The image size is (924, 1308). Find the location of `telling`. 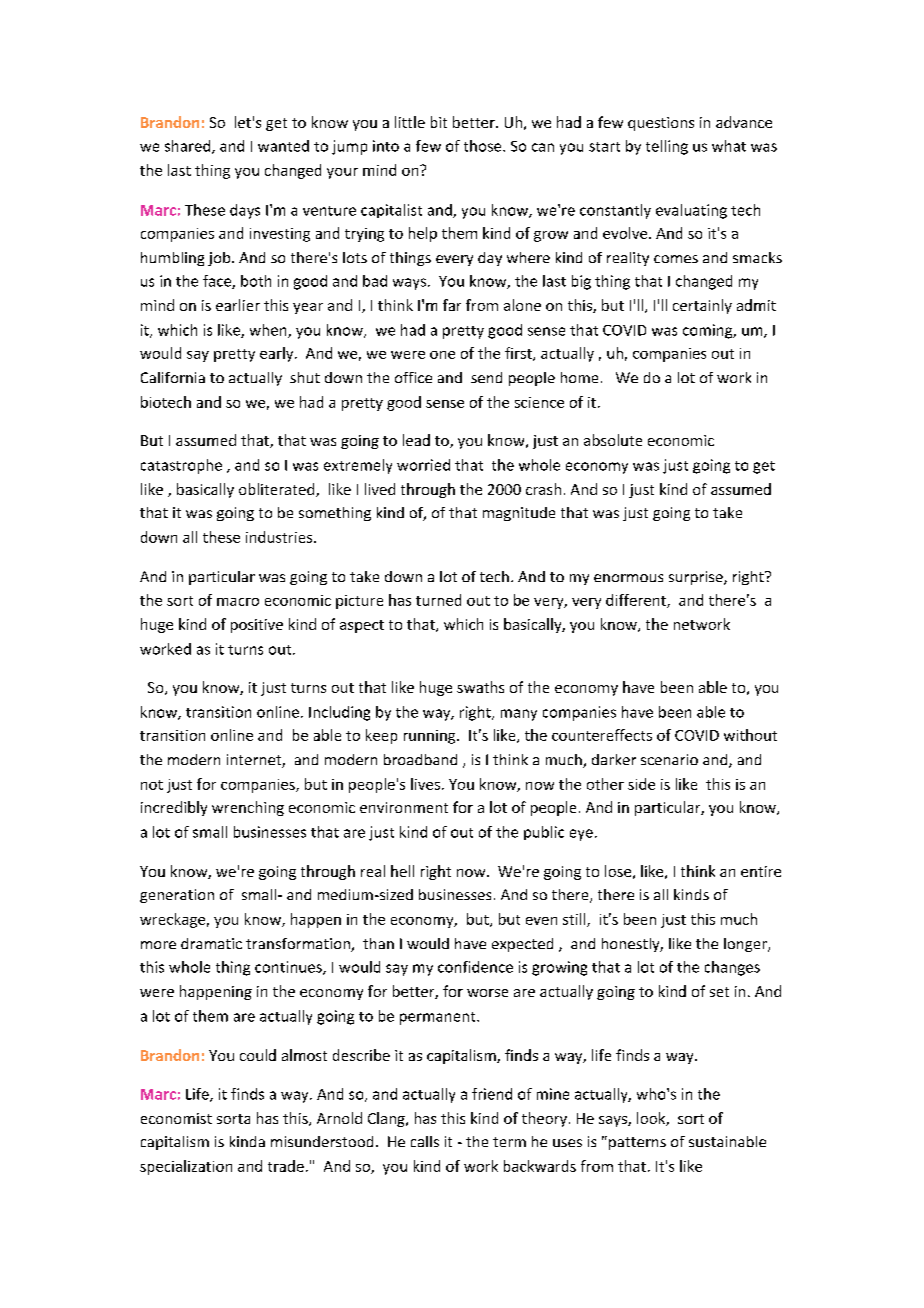

telling is located at coordinates (667, 147).
